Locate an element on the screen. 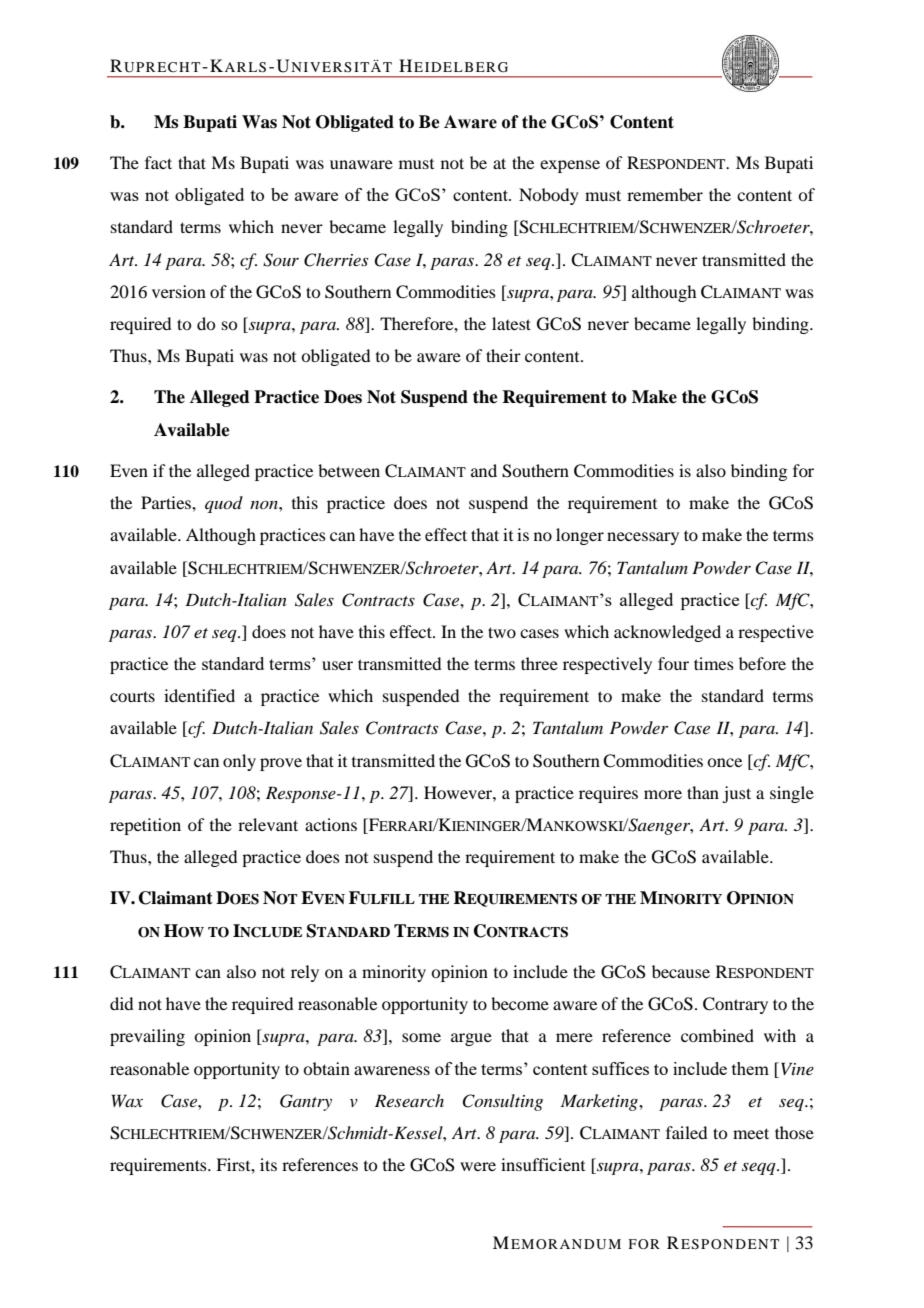 The height and width of the screenshot is (1308, 924). fact is located at coordinates (158, 162).
